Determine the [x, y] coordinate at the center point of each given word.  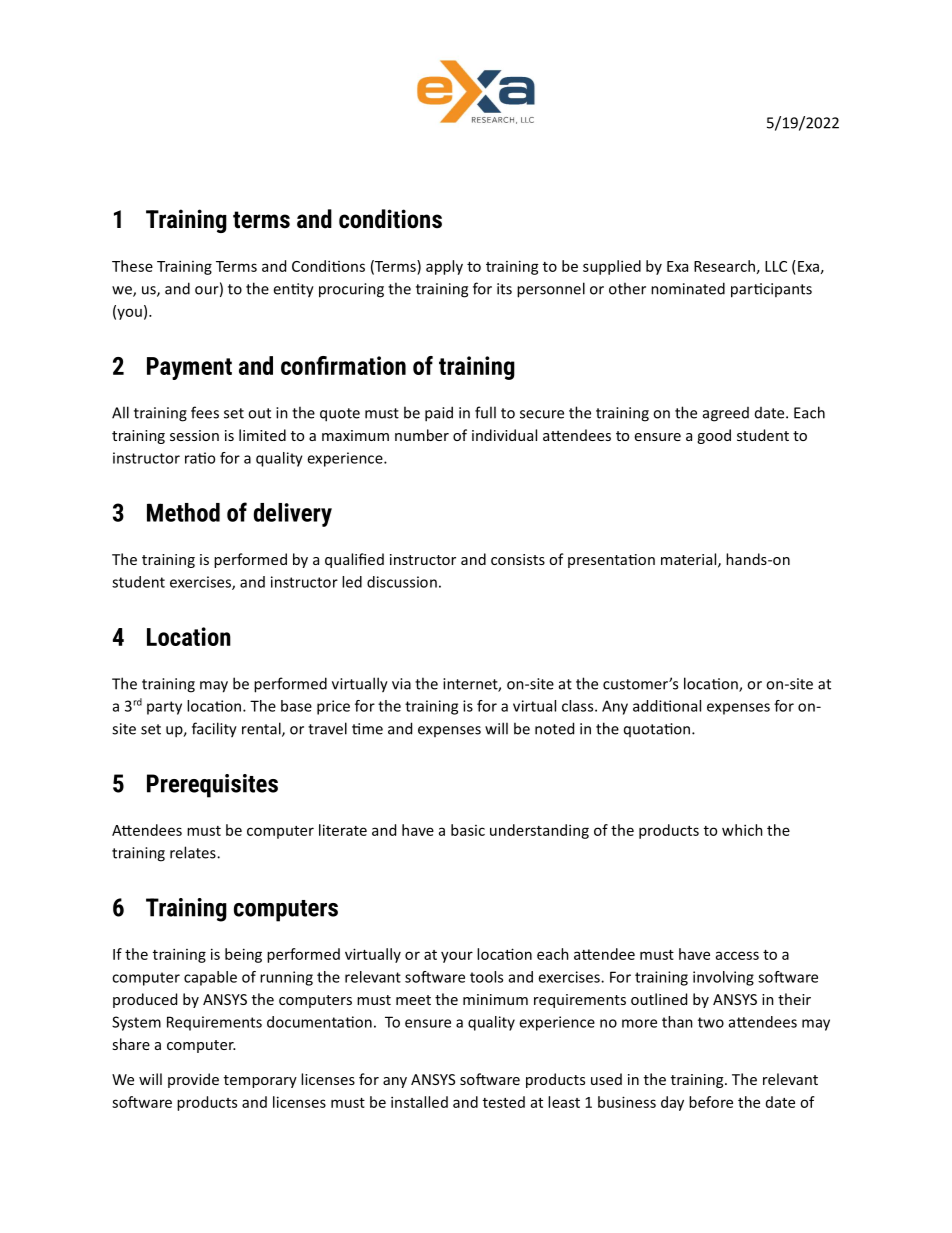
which [742, 830]
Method [183, 512]
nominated [688, 288]
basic [468, 830]
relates [194, 852]
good [714, 436]
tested [504, 1102]
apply [444, 267]
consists [518, 559]
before [711, 1102]
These [132, 266]
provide [193, 1080]
